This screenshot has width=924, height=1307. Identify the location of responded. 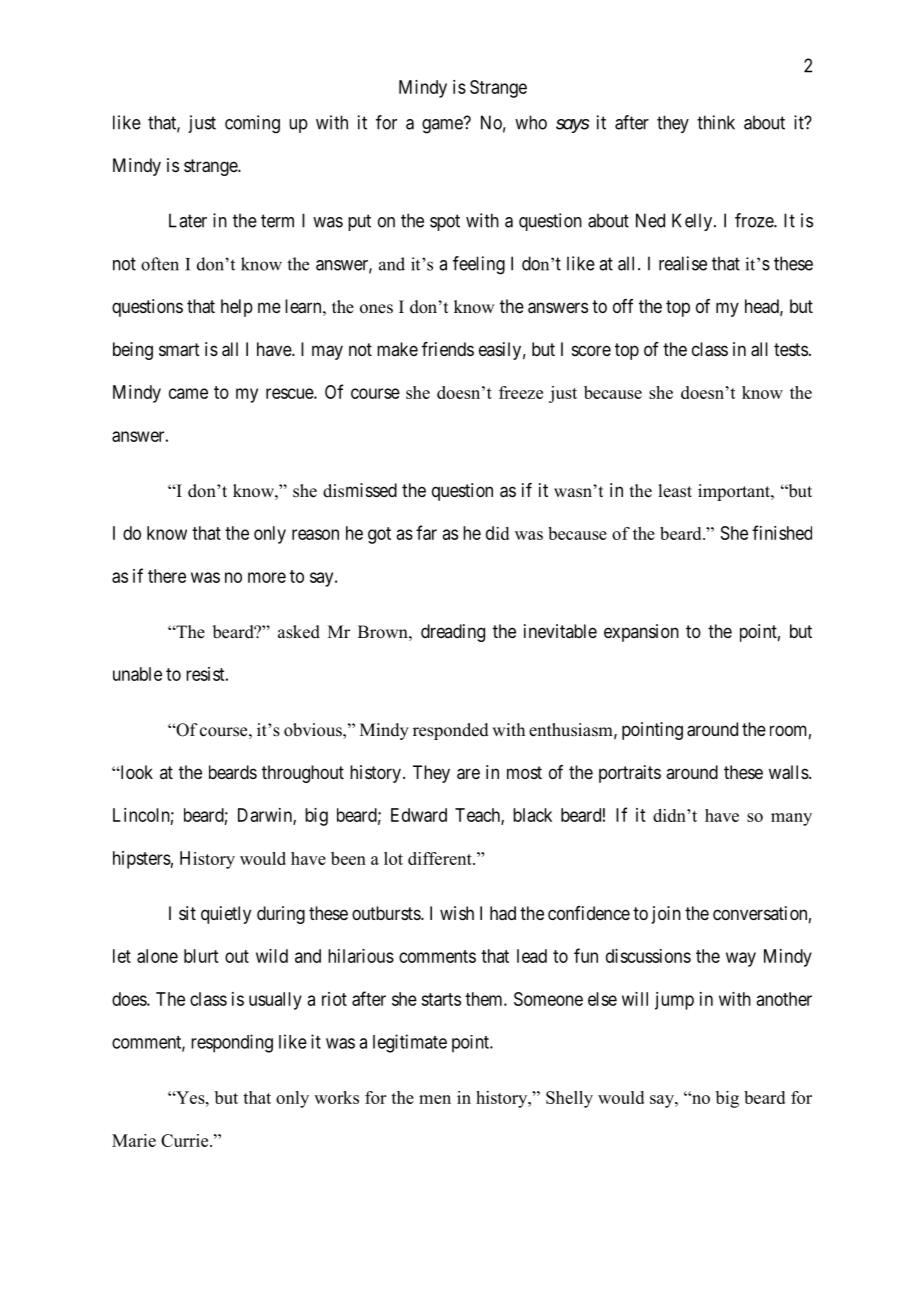
(451, 731).
